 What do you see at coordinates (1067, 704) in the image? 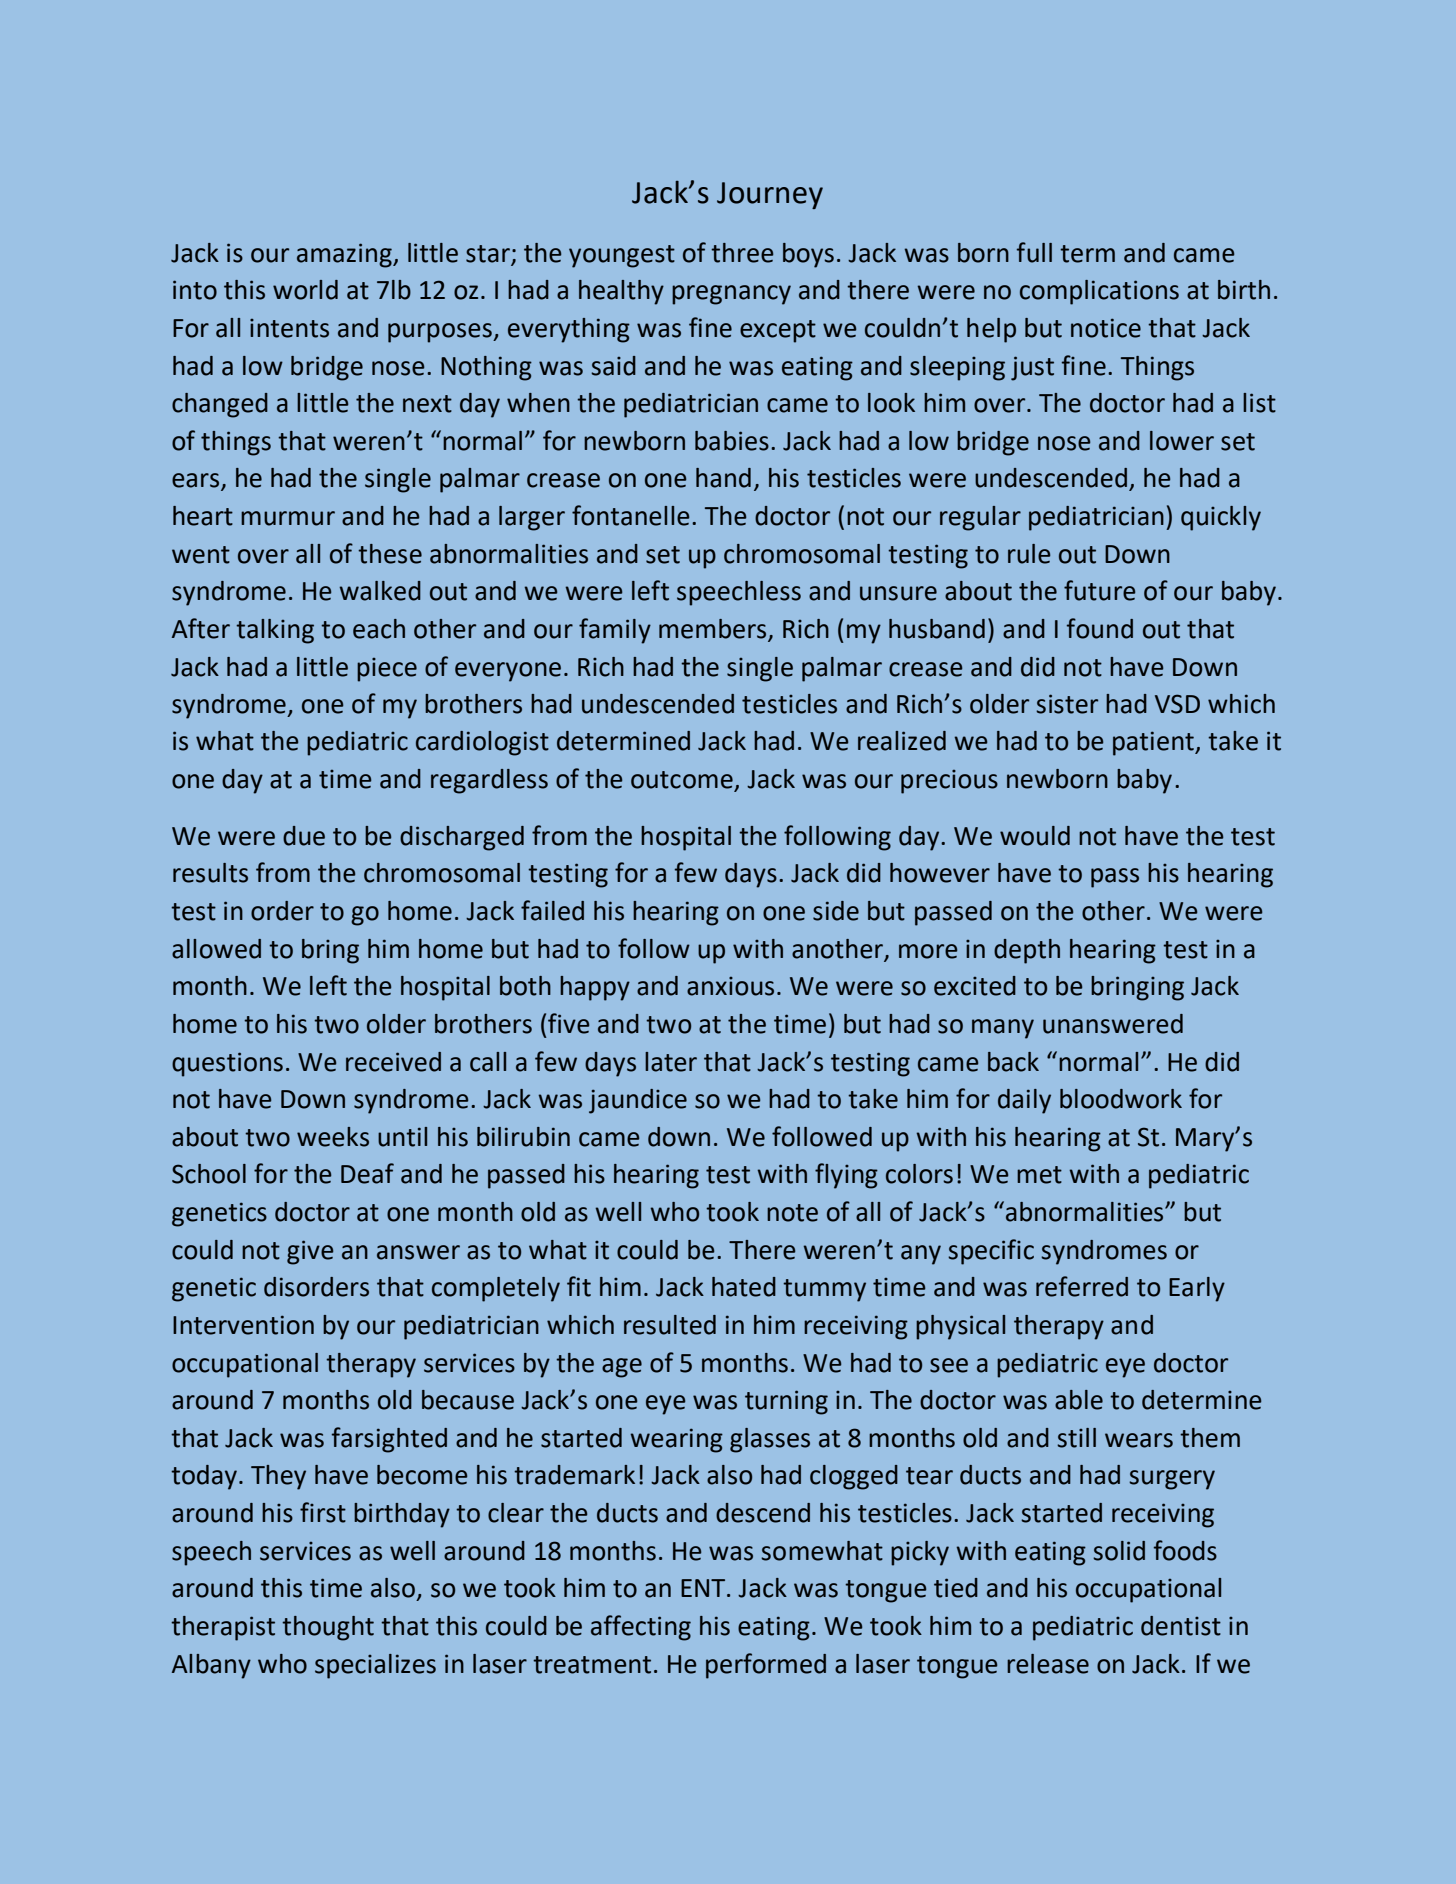
I see `sister` at bounding box center [1067, 704].
